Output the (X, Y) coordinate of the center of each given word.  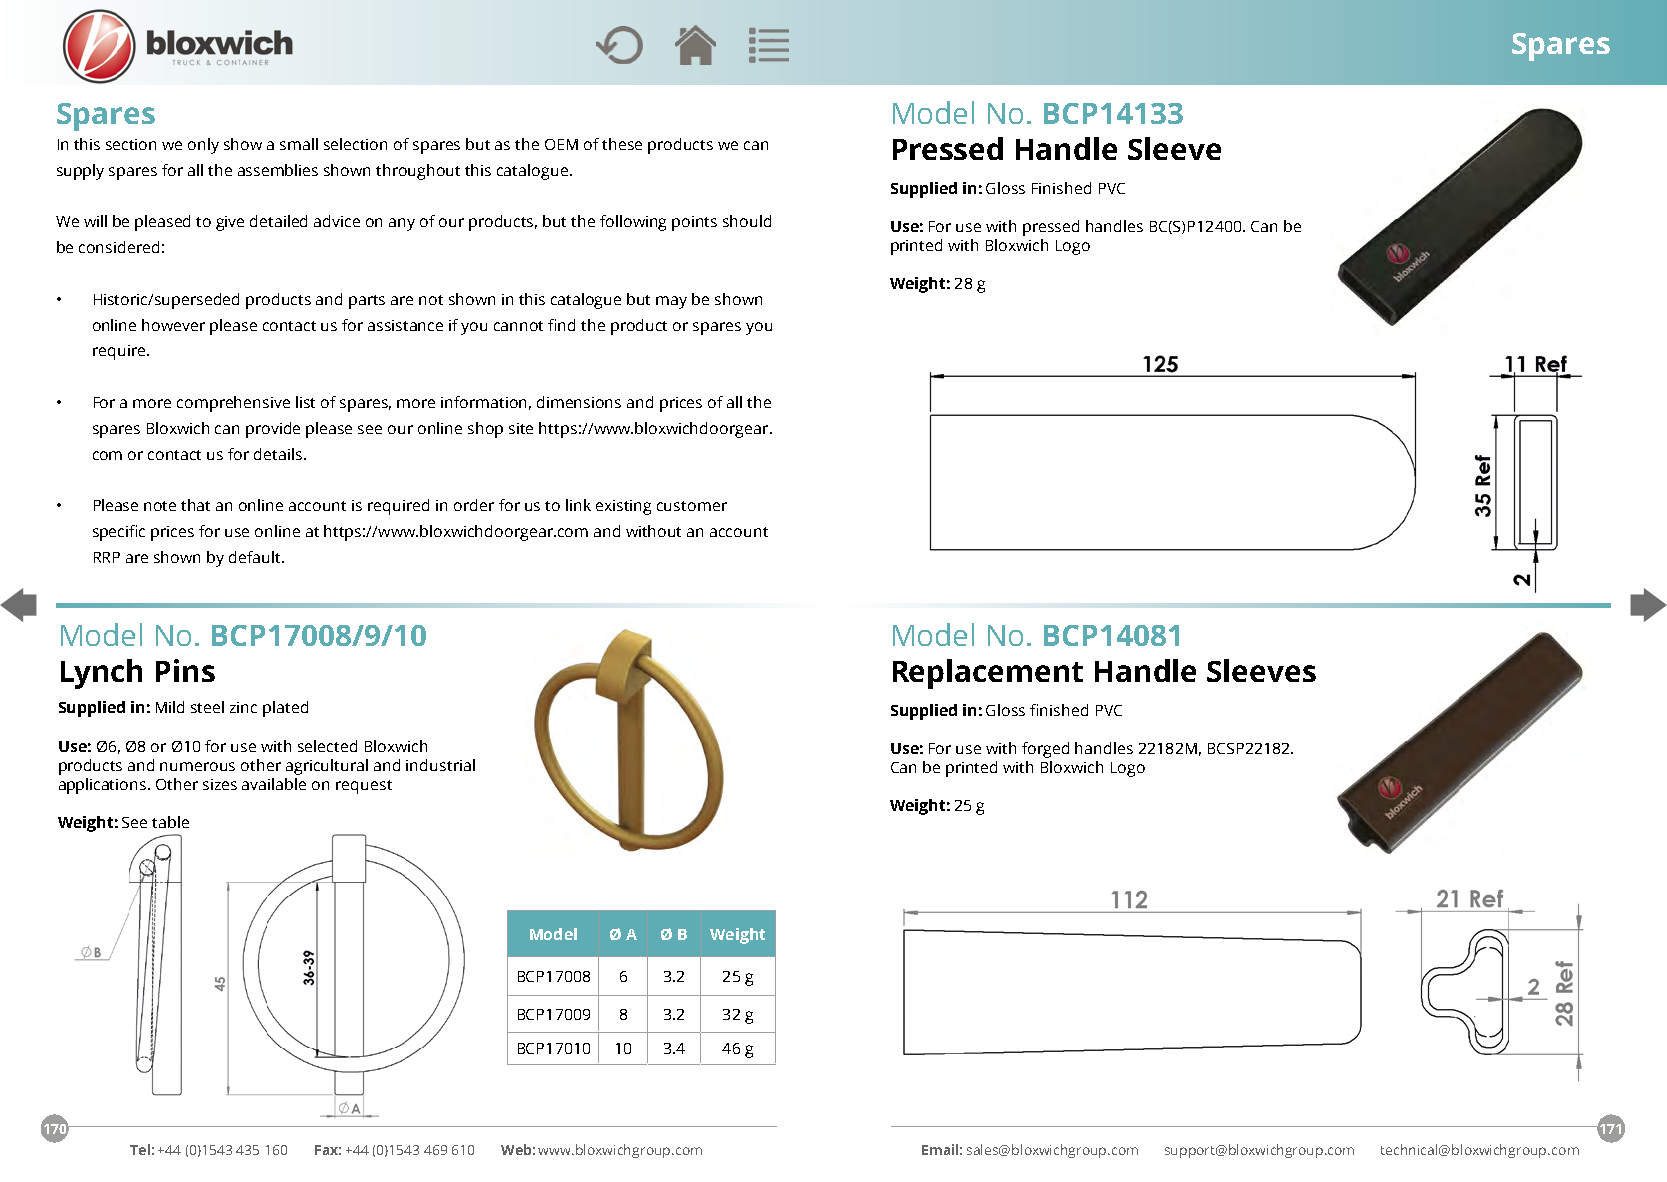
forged (1045, 750)
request (364, 787)
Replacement (988, 674)
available (274, 784)
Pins (185, 670)
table (170, 822)
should (747, 221)
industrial (440, 765)
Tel (140, 1149)
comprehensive (233, 404)
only (203, 146)
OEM (561, 144)
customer (692, 506)
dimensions (579, 402)
